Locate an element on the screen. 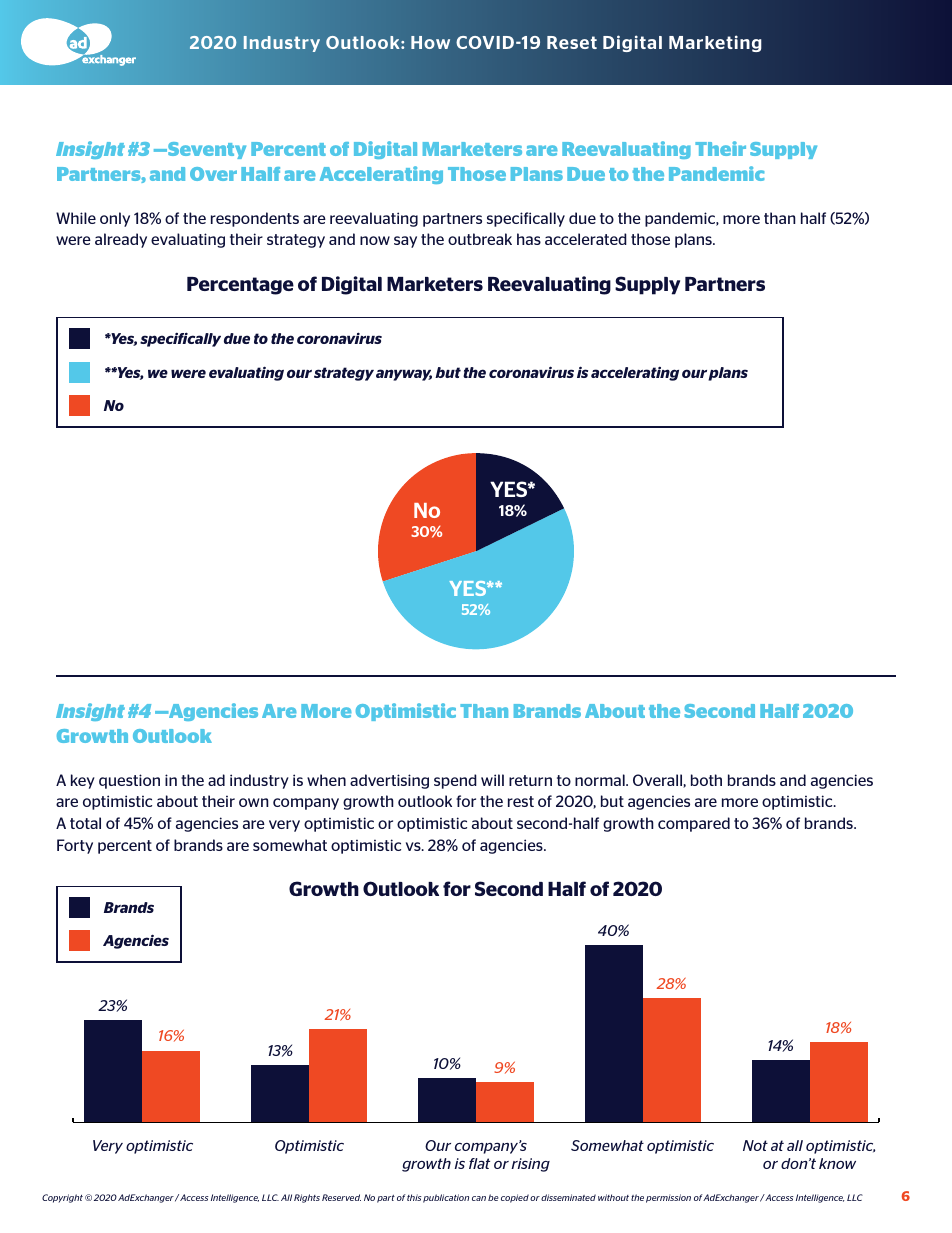 This screenshot has width=952, height=1233. question is located at coordinates (129, 781).
